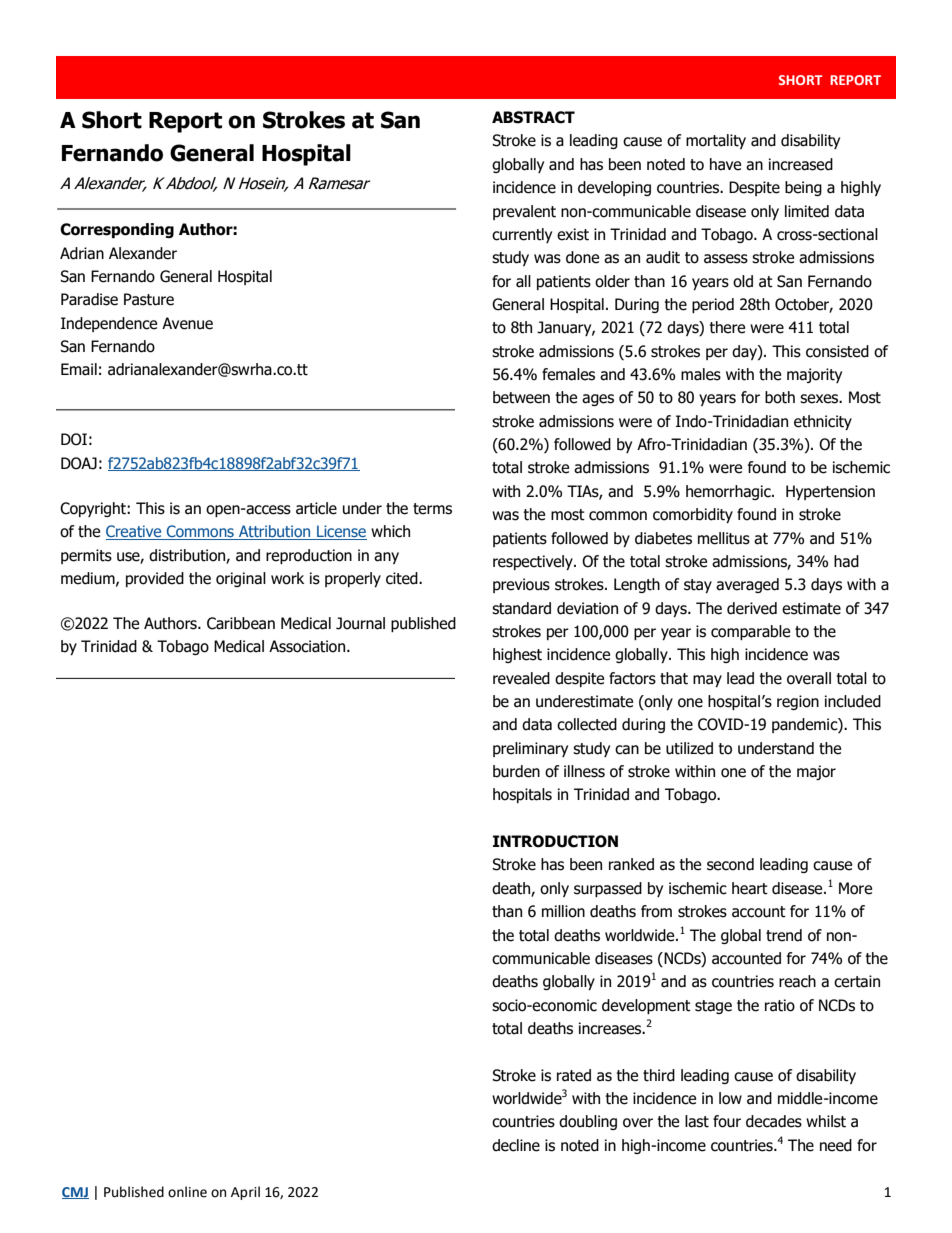 The image size is (952, 1233). Describe the element at coordinates (521, 678) in the page. I see `revealed` at that location.
